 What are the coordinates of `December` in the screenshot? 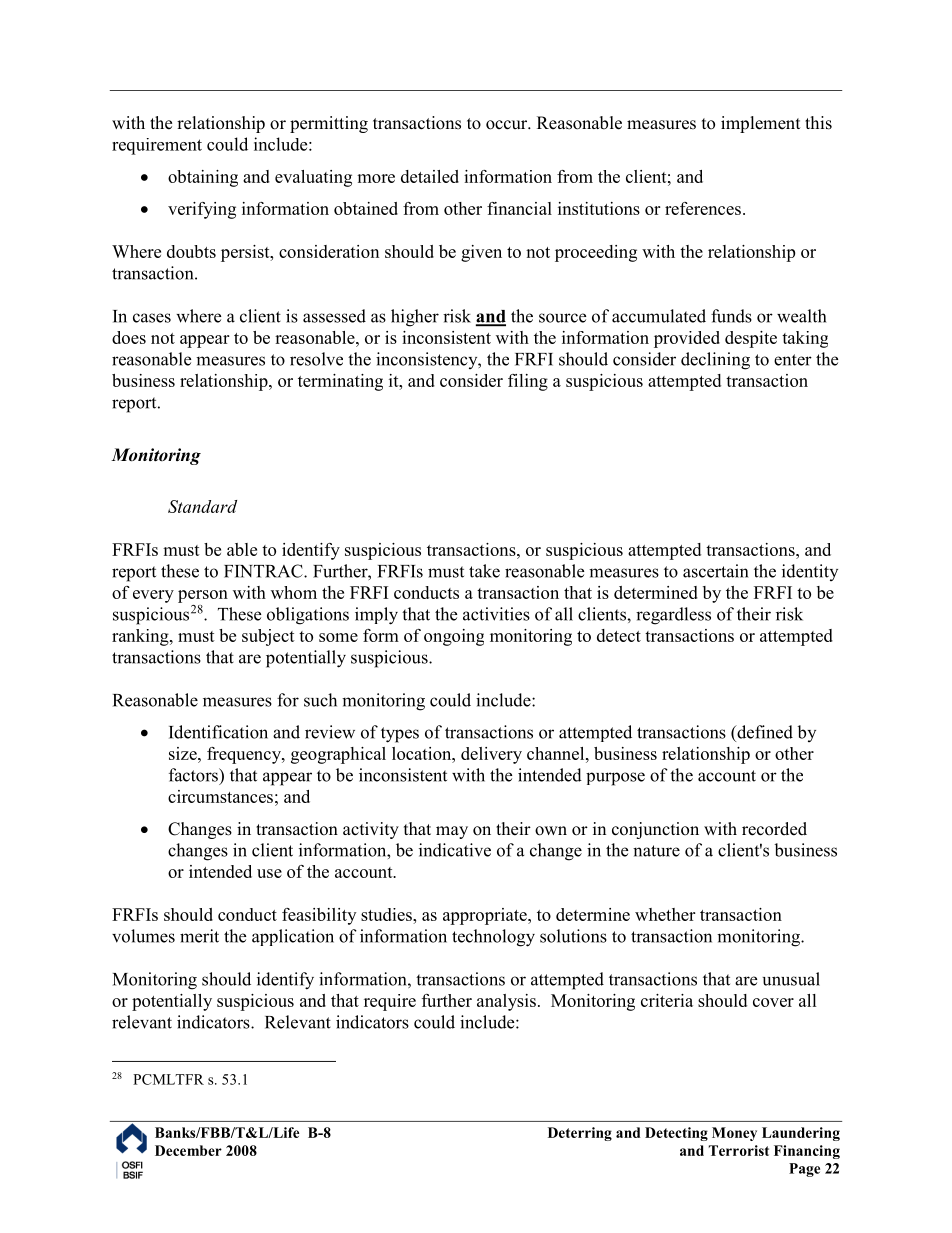 It's located at (188, 1150).
